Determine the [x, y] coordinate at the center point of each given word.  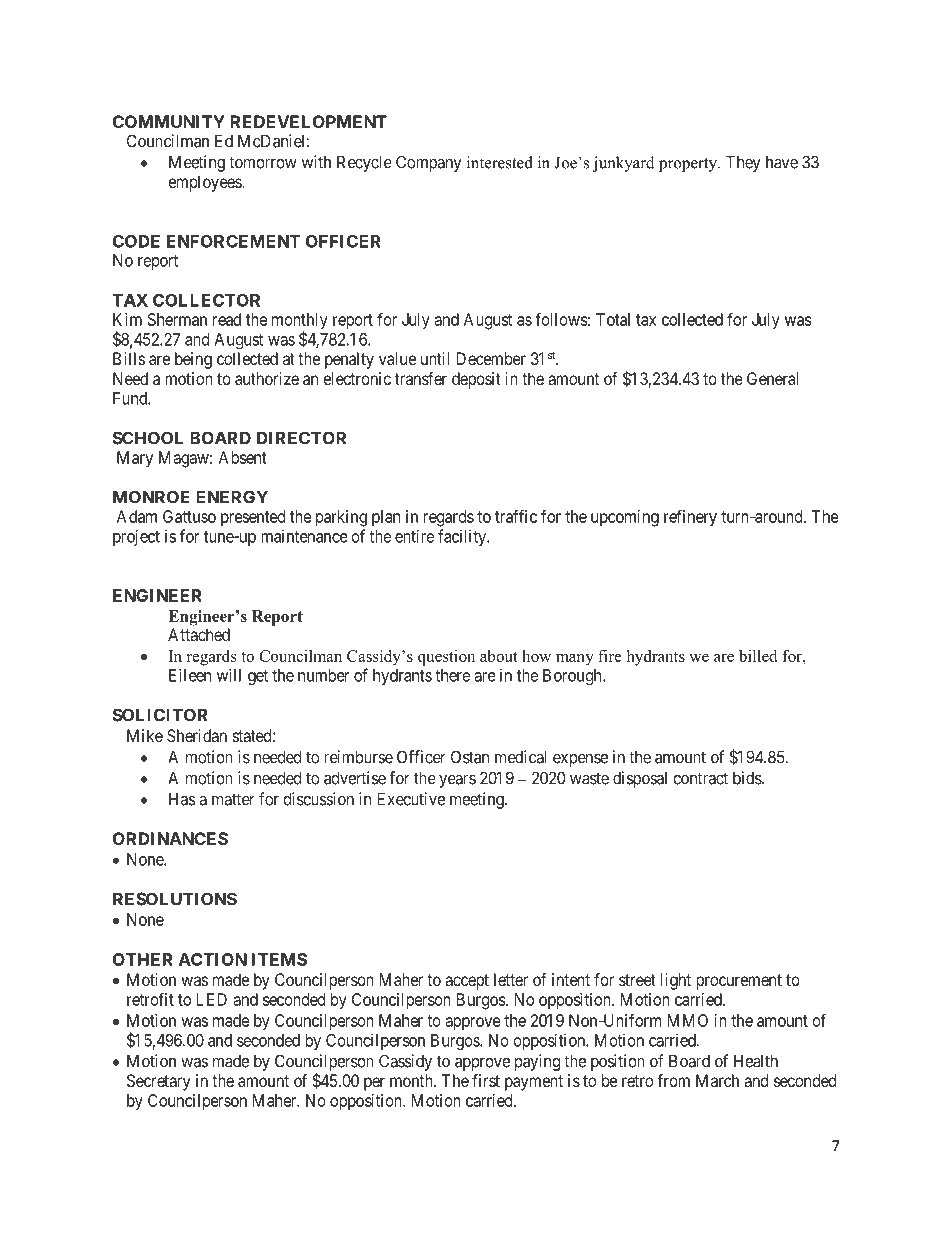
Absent [243, 457]
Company [429, 163]
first [486, 1080]
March [717, 1080]
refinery [690, 518]
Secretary [158, 1082]
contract [701, 778]
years [457, 781]
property [689, 165]
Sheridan [197, 735]
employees [206, 183]
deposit [476, 380]
